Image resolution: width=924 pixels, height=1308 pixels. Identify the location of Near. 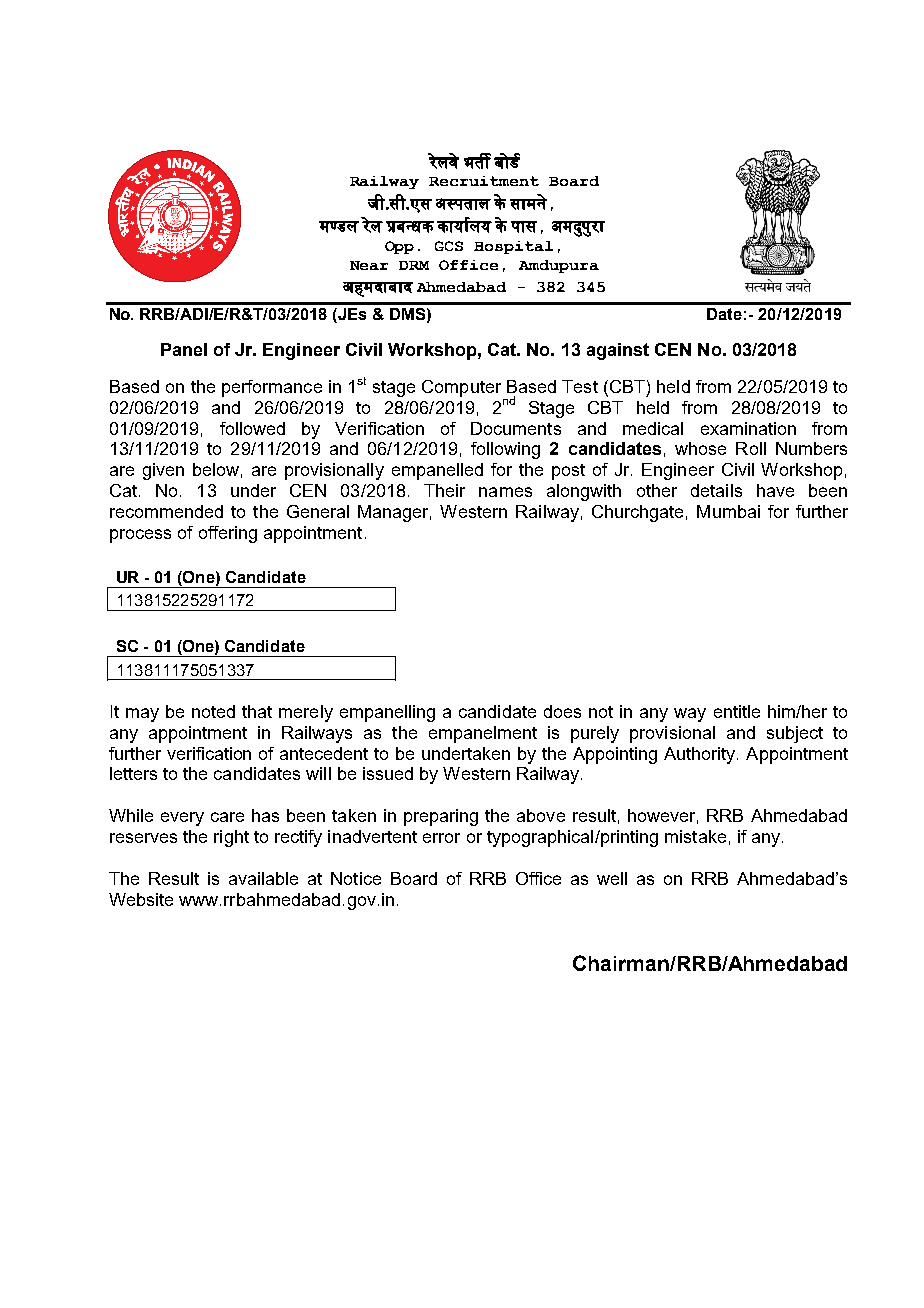
(369, 265).
